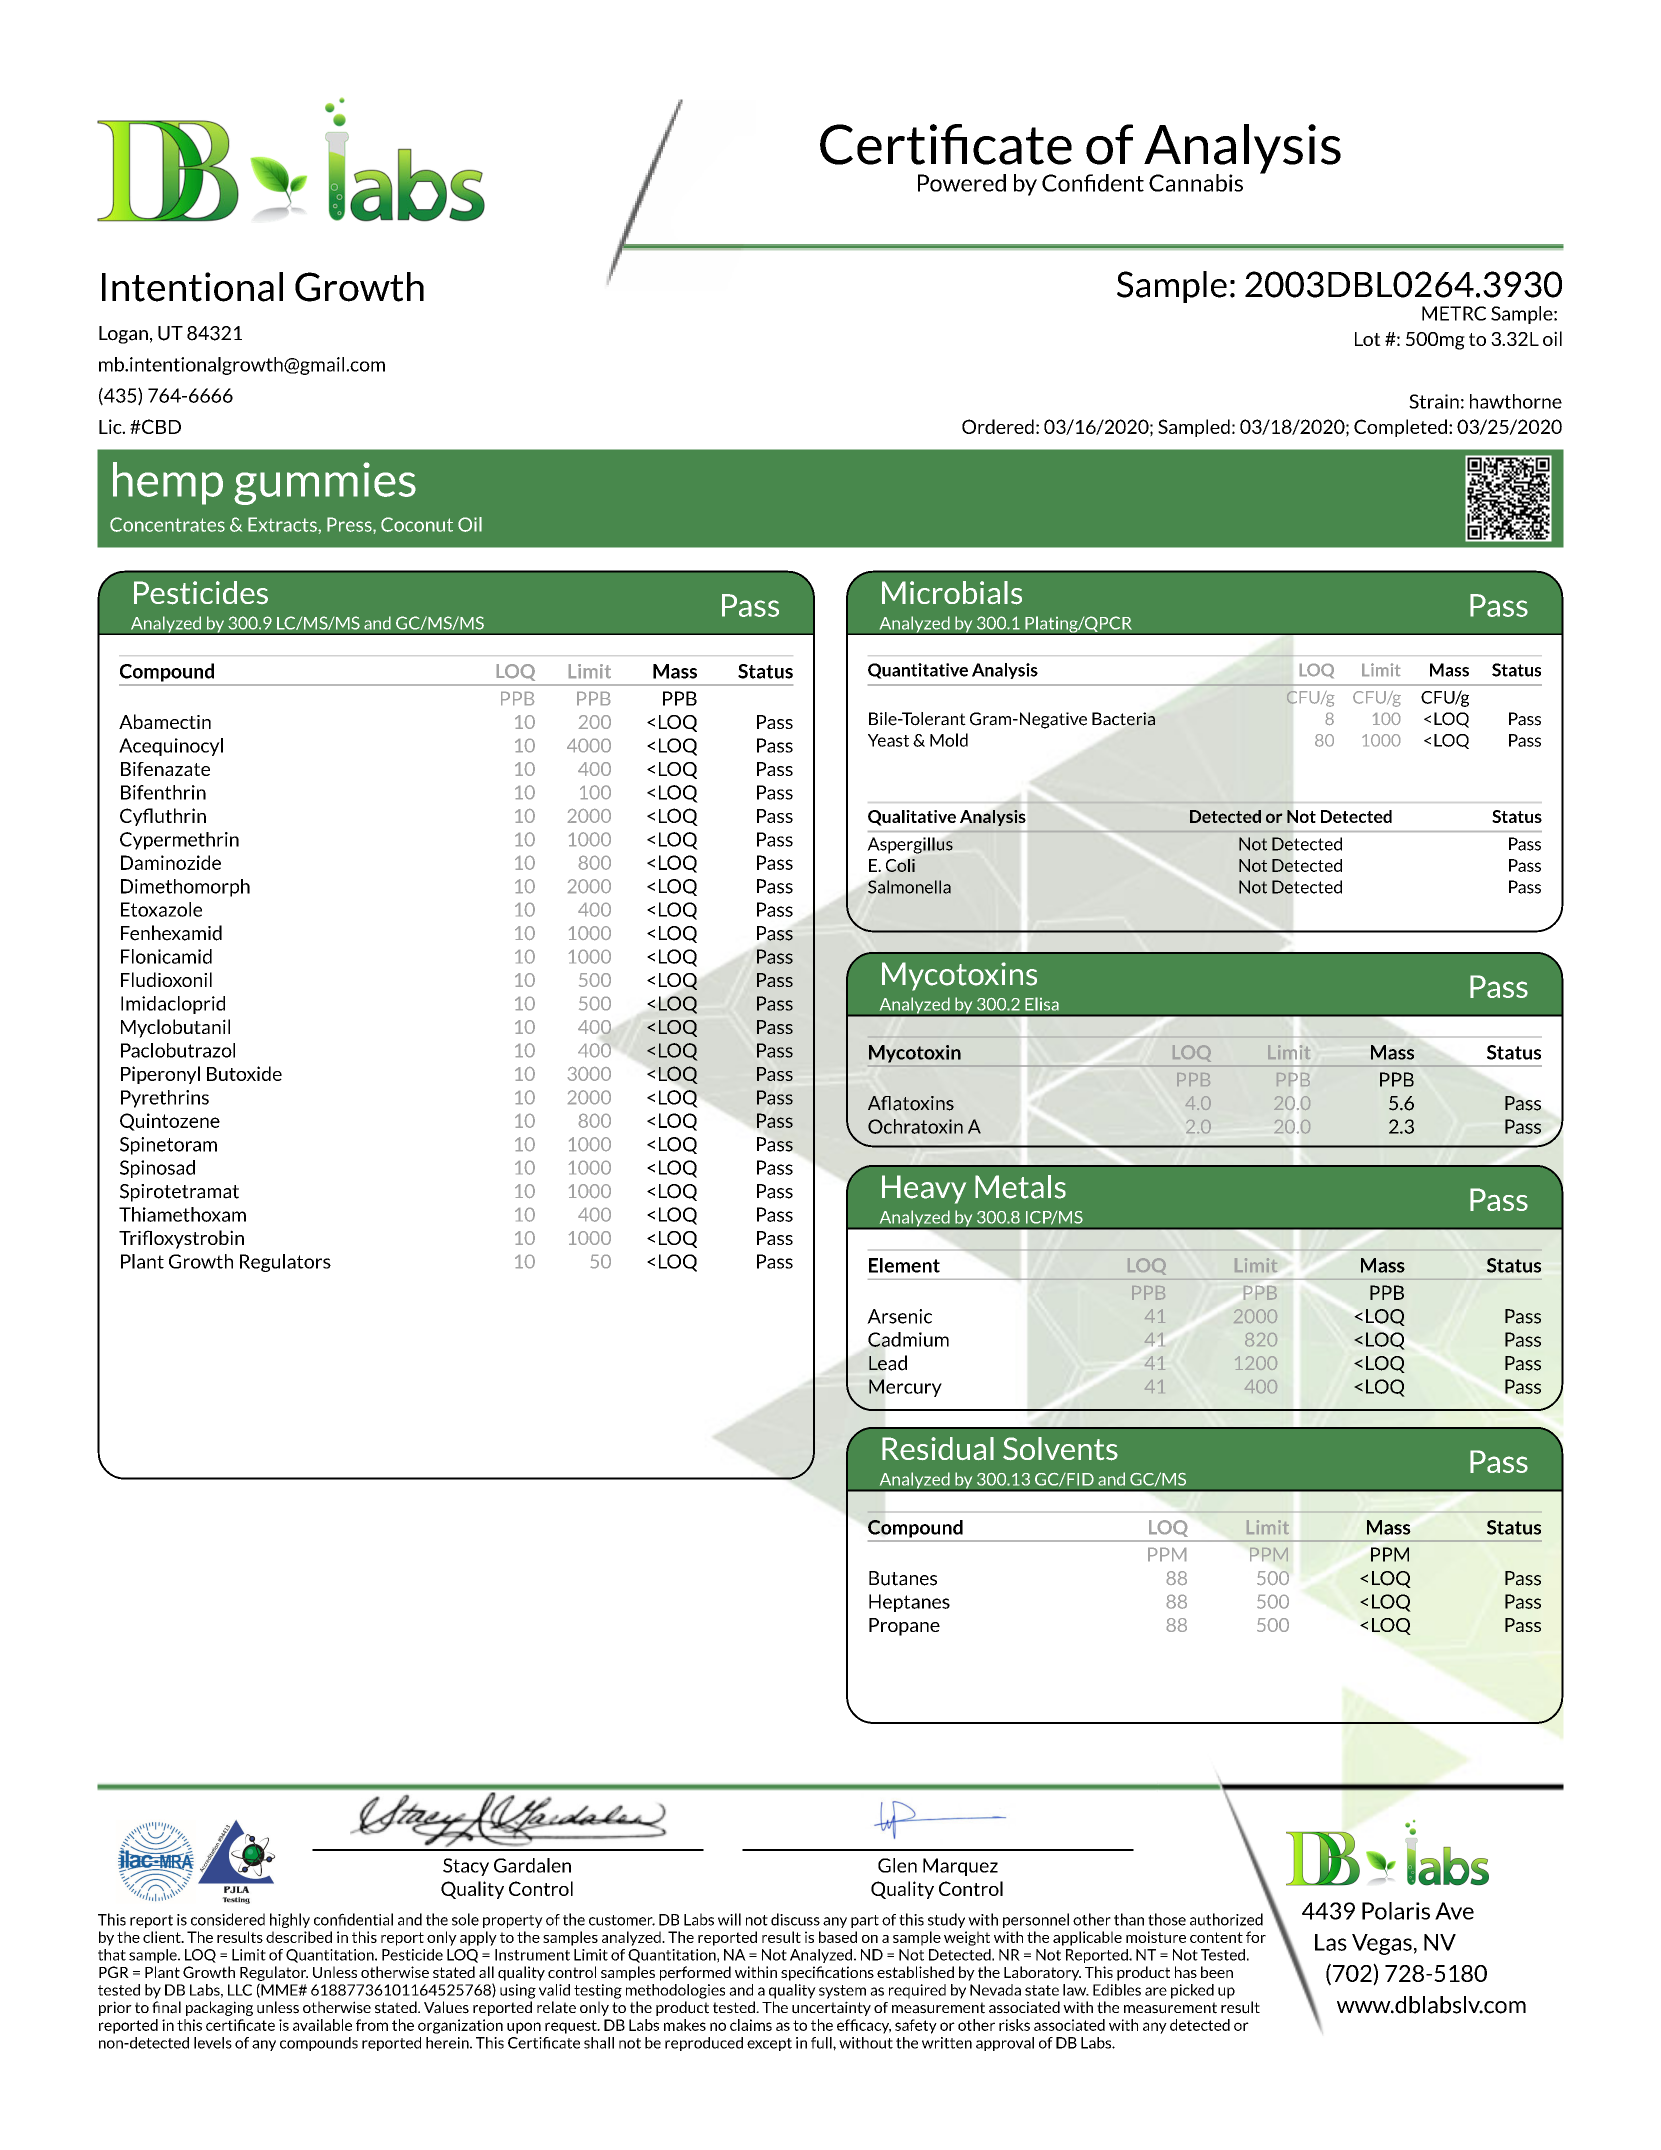 The height and width of the page is (2150, 1661). Describe the element at coordinates (1368, 339) in the page. I see `Lot` at that location.
